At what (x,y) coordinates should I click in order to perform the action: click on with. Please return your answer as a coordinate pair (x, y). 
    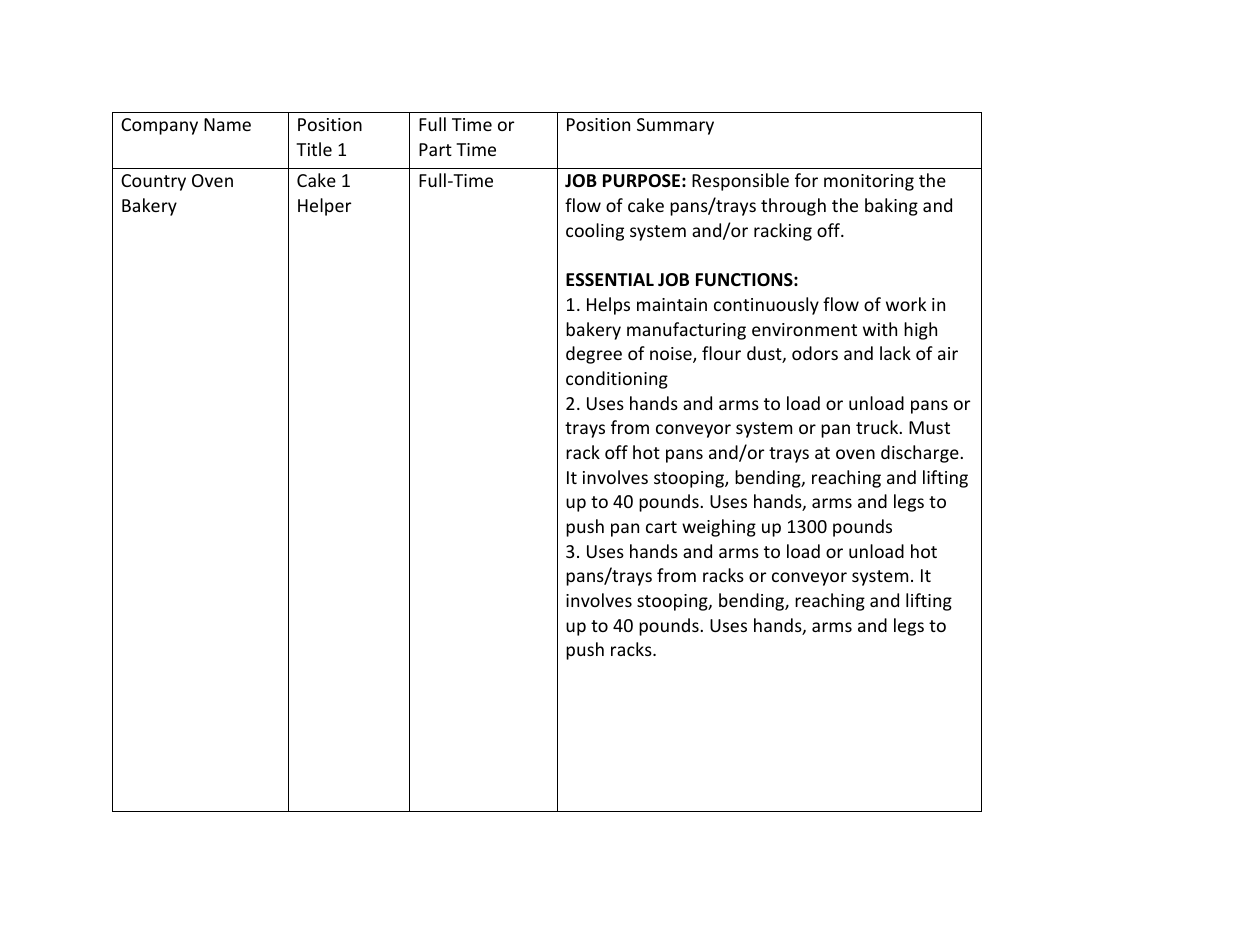
    Looking at the image, I should click on (880, 329).
